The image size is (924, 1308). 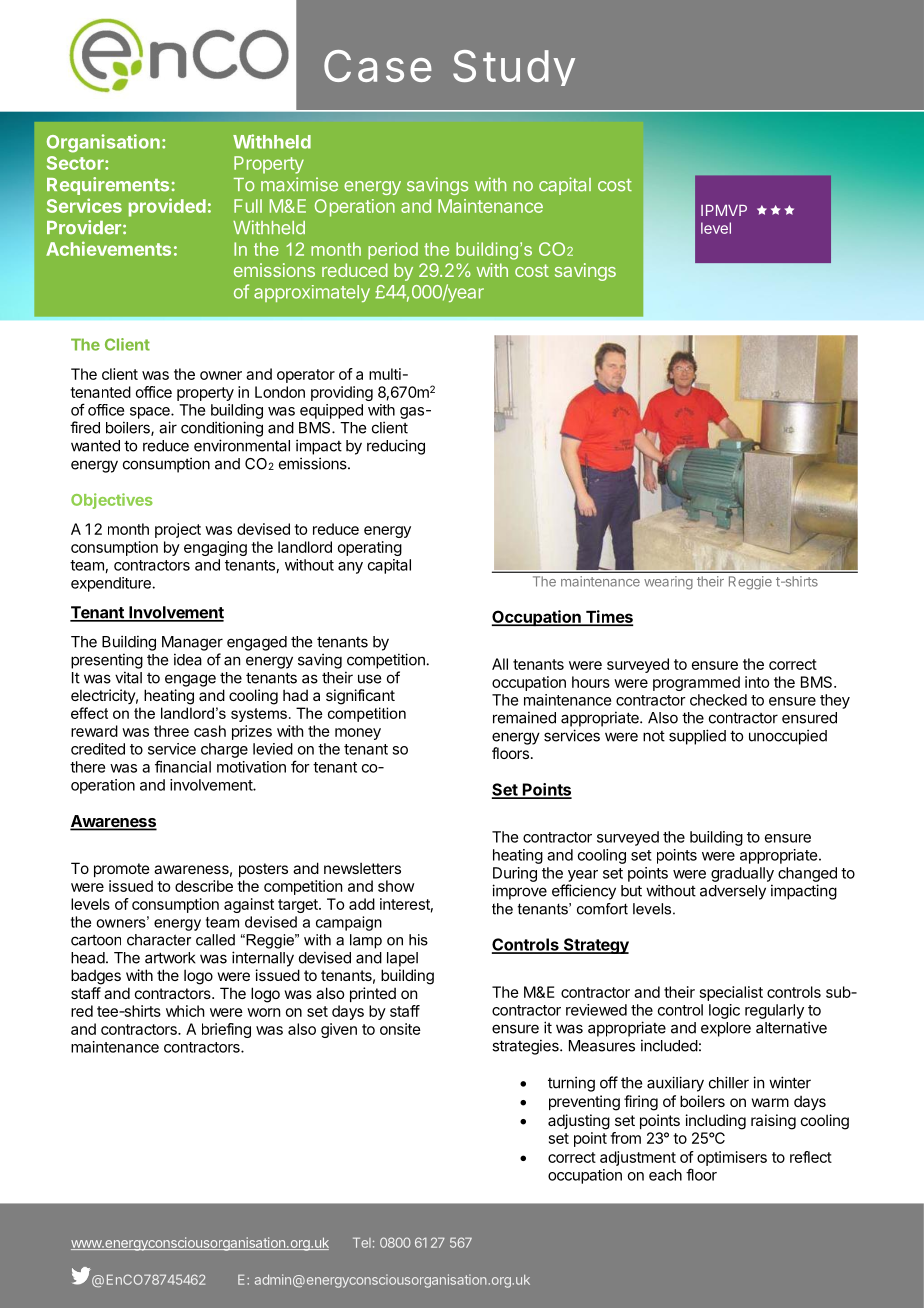 I want to click on operating, so click(x=370, y=548).
